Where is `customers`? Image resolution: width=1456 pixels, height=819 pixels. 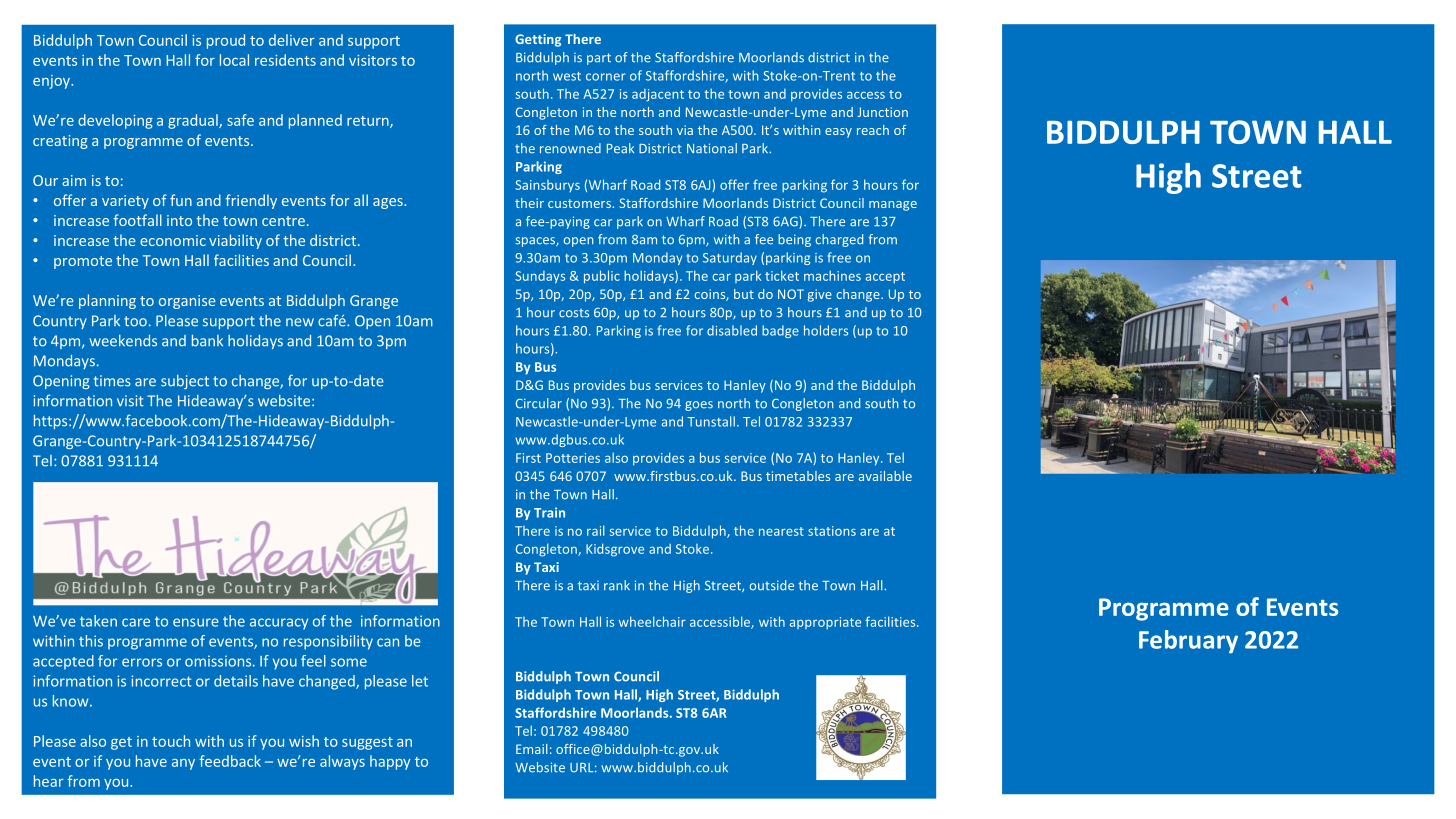 customers is located at coordinates (580, 203).
